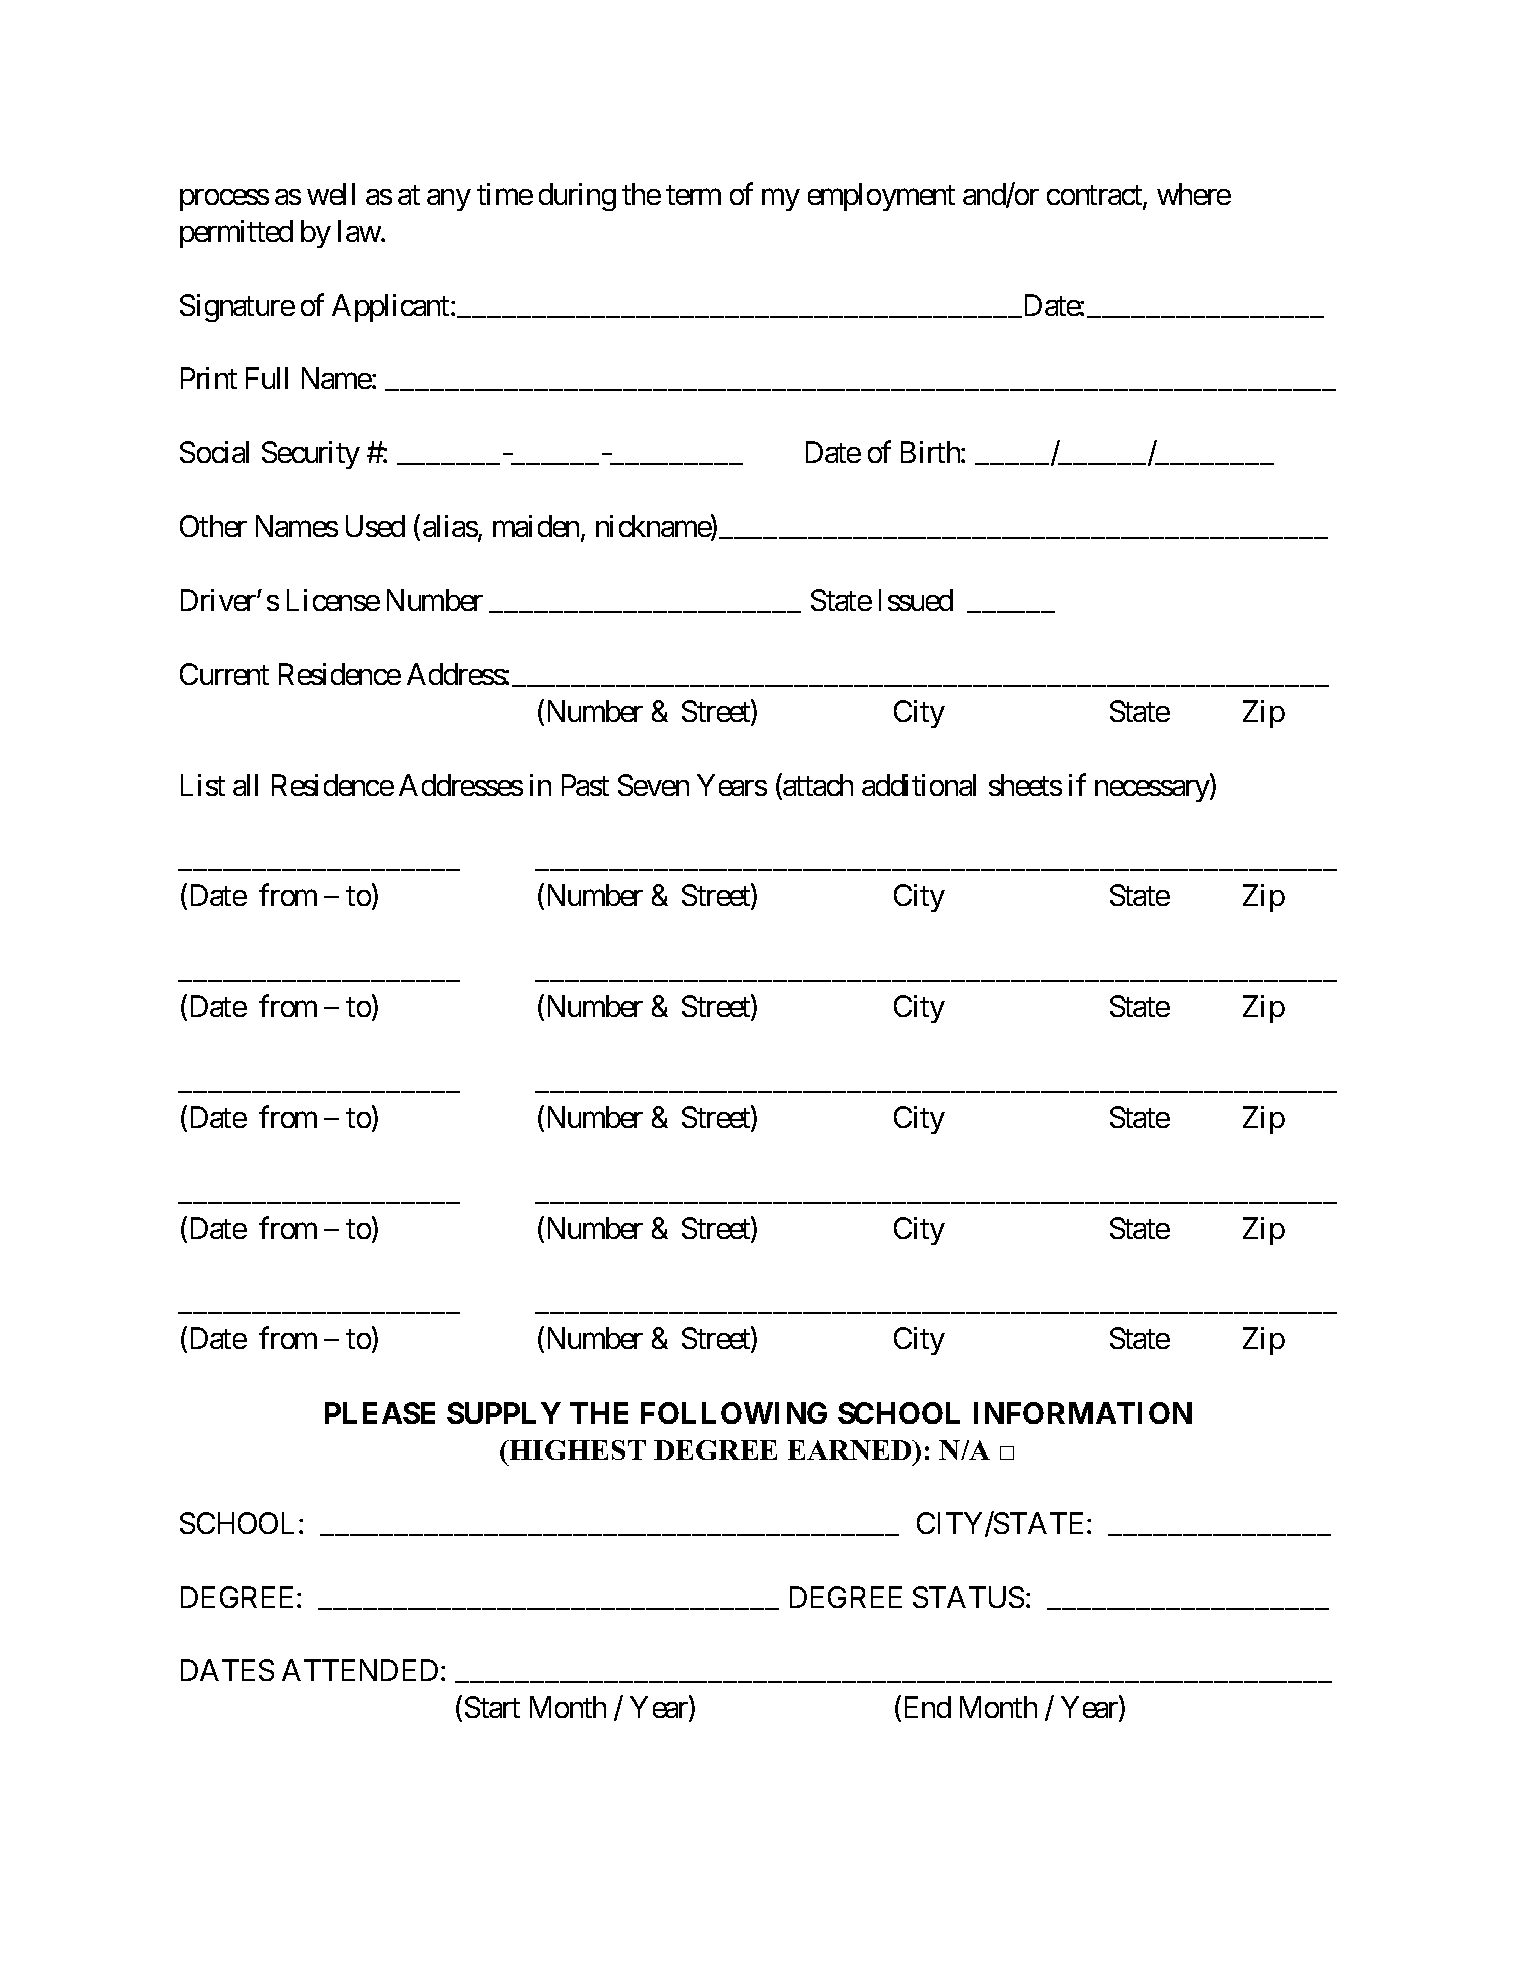 The width and height of the image is (1517, 1963). Describe the element at coordinates (1095, 197) in the image. I see `contract` at that location.
